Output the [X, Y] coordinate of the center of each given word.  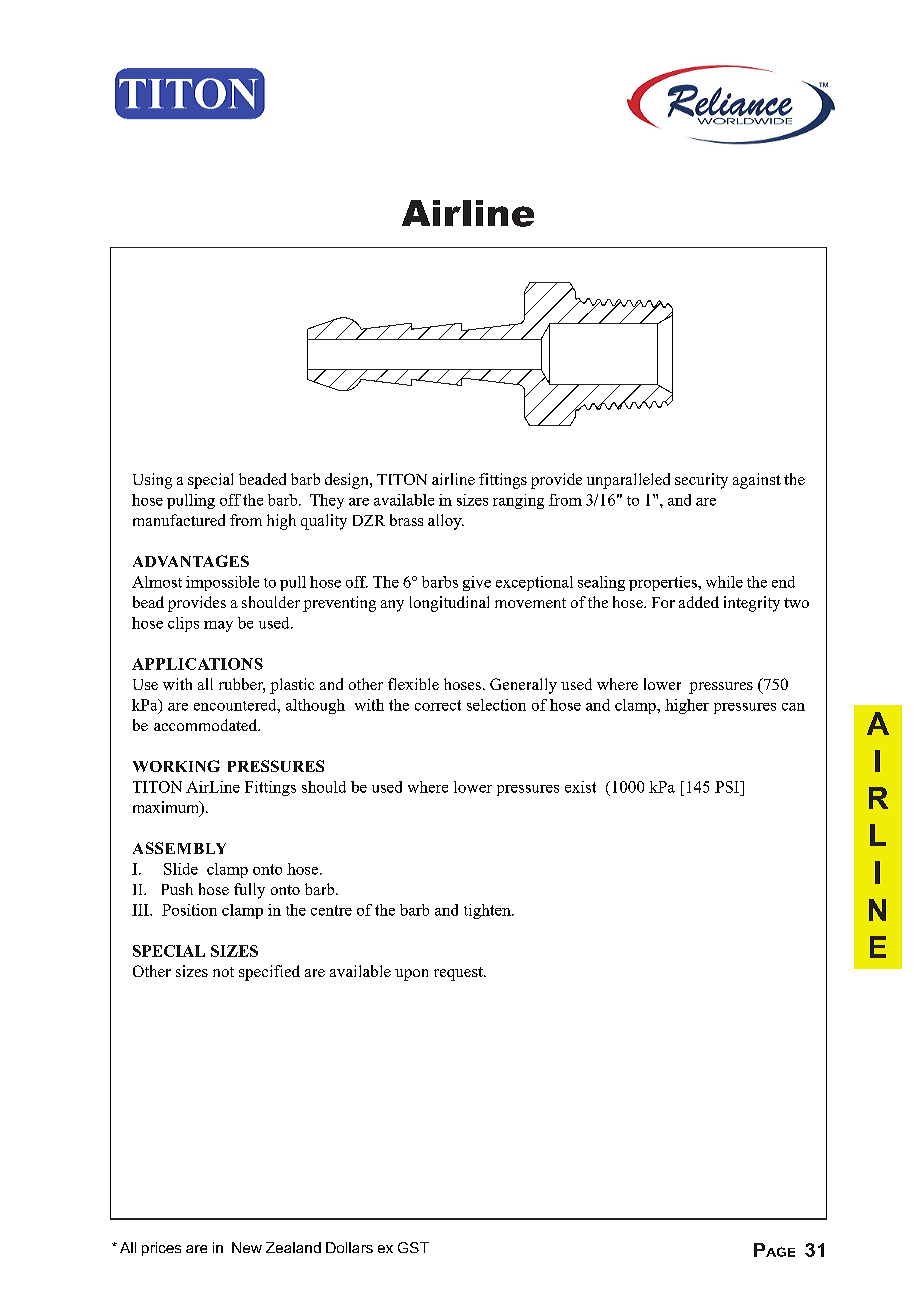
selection [496, 705]
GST [413, 1247]
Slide [181, 869]
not [223, 972]
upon [411, 975]
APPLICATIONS [197, 664]
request [459, 974]
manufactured [179, 520]
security [701, 481]
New [247, 1247]
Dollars [349, 1247]
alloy [446, 522]
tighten [488, 911]
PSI [728, 787]
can [793, 707]
